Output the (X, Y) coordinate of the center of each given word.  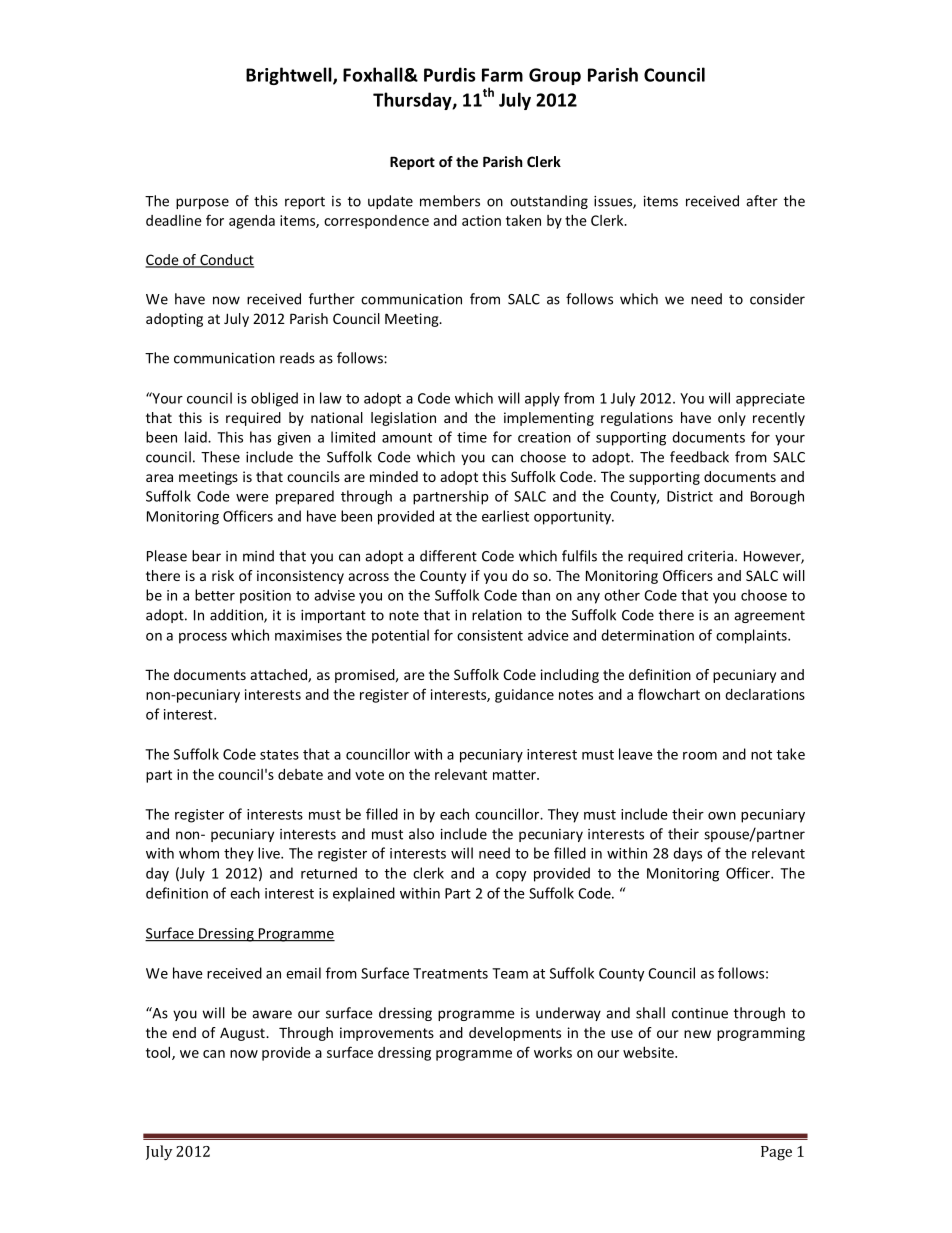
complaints (752, 636)
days (687, 854)
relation (497, 615)
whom (199, 853)
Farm (502, 75)
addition (237, 616)
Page (776, 1153)
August (243, 1034)
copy (511, 876)
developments (515, 1034)
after (762, 201)
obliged (274, 399)
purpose (202, 203)
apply (542, 399)
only (732, 419)
